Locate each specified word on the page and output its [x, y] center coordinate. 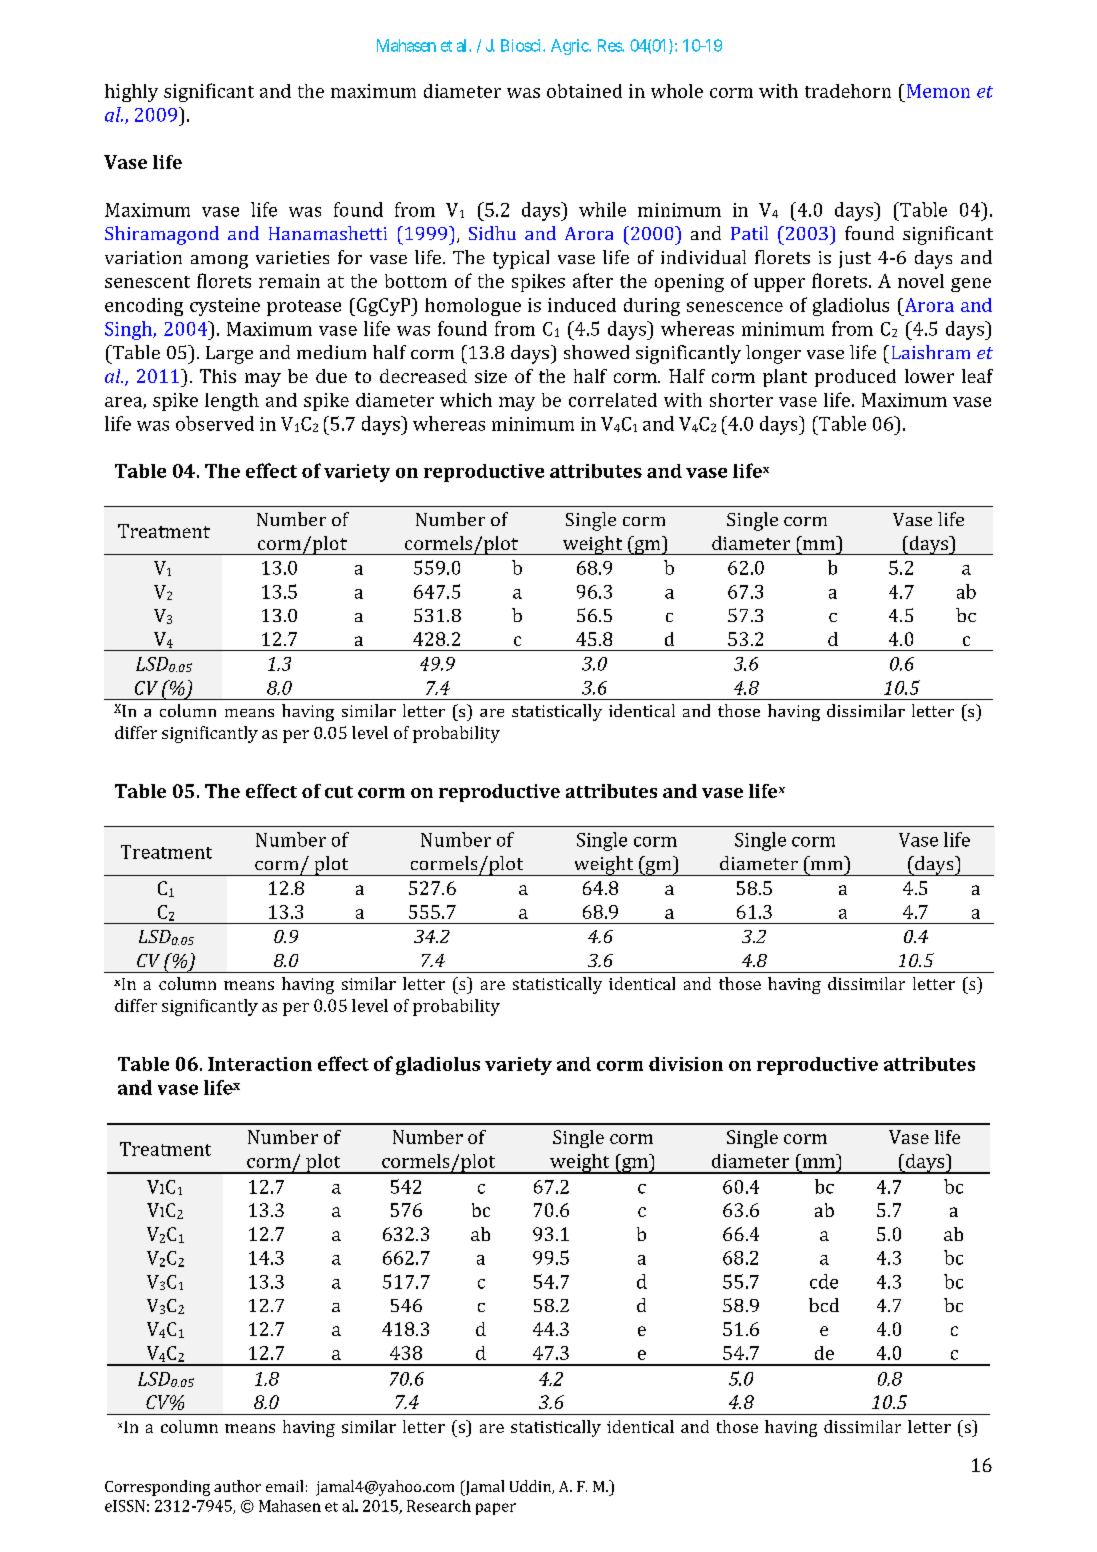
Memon [938, 91]
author [237, 1486]
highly [131, 93]
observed [215, 423]
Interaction [260, 1064]
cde [824, 1281]
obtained [584, 91]
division [686, 1064]
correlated [613, 400]
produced [855, 378]
